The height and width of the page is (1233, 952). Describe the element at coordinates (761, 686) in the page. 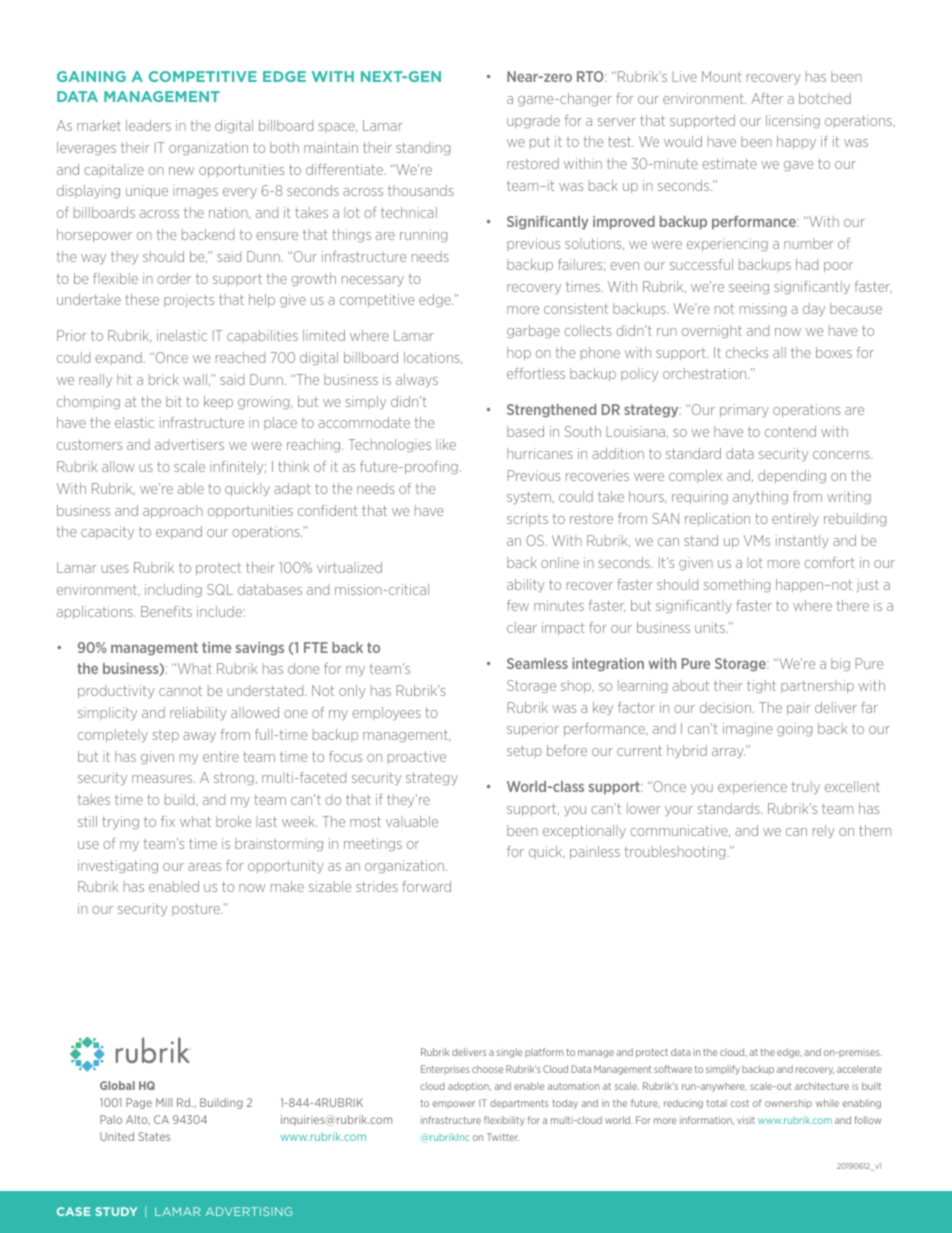

I see `tight` at that location.
